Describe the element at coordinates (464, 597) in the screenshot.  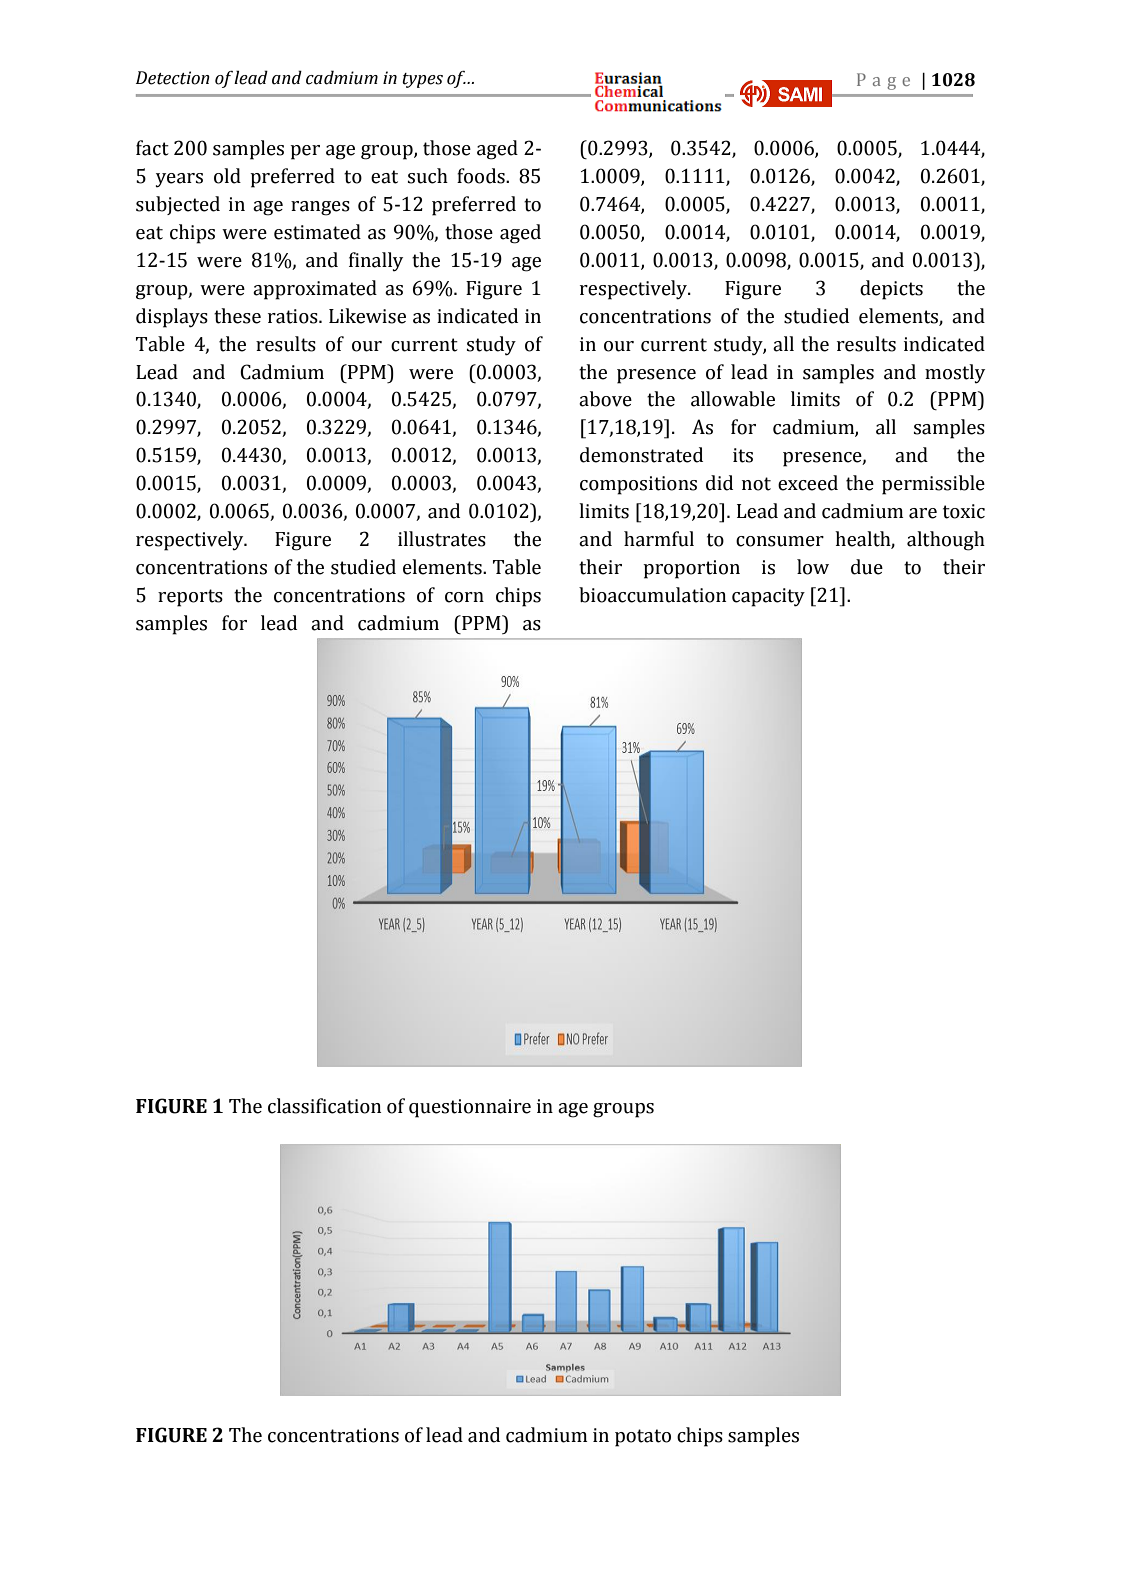
I see `corn` at that location.
